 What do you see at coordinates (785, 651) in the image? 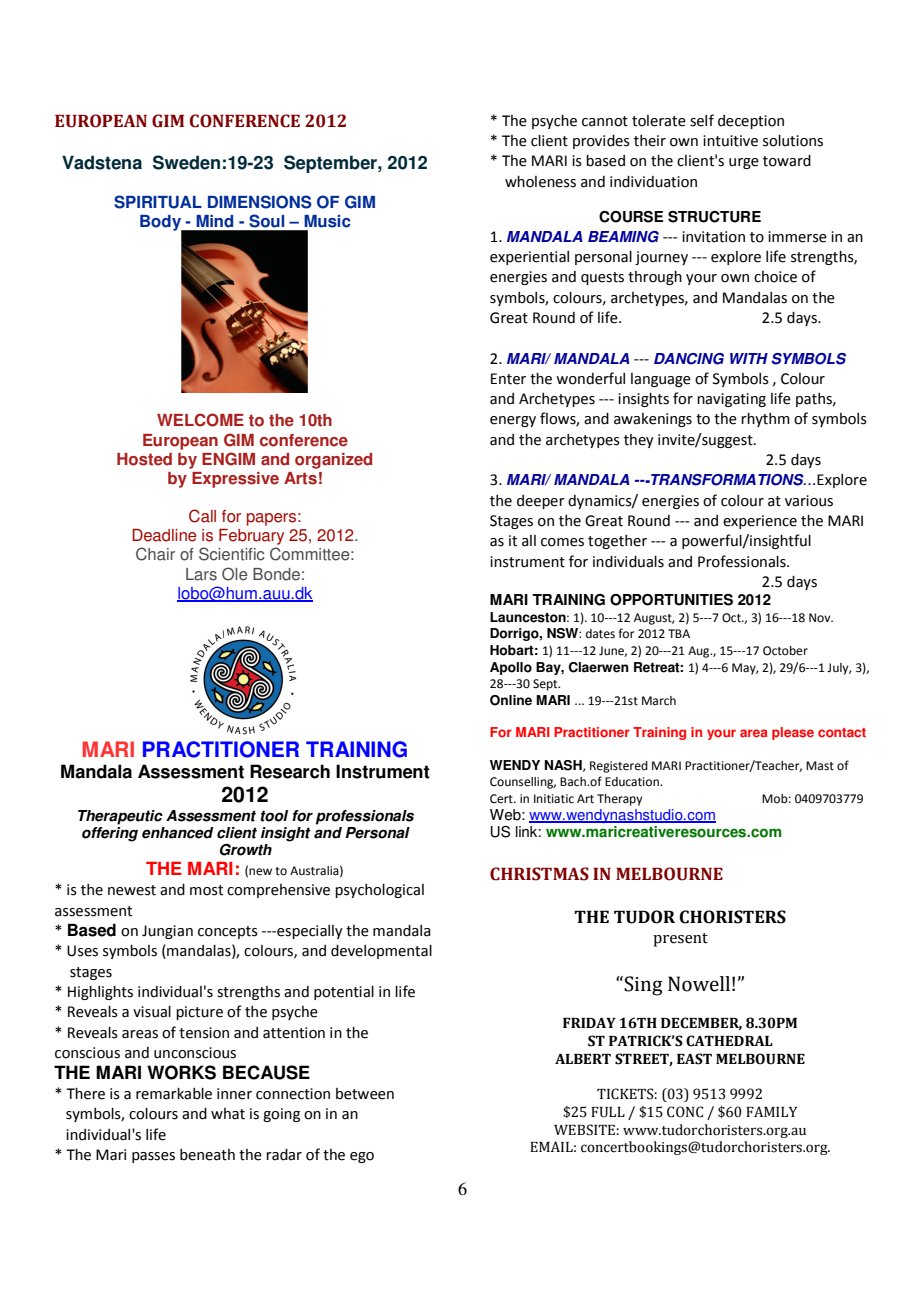
I see `October` at bounding box center [785, 651].
